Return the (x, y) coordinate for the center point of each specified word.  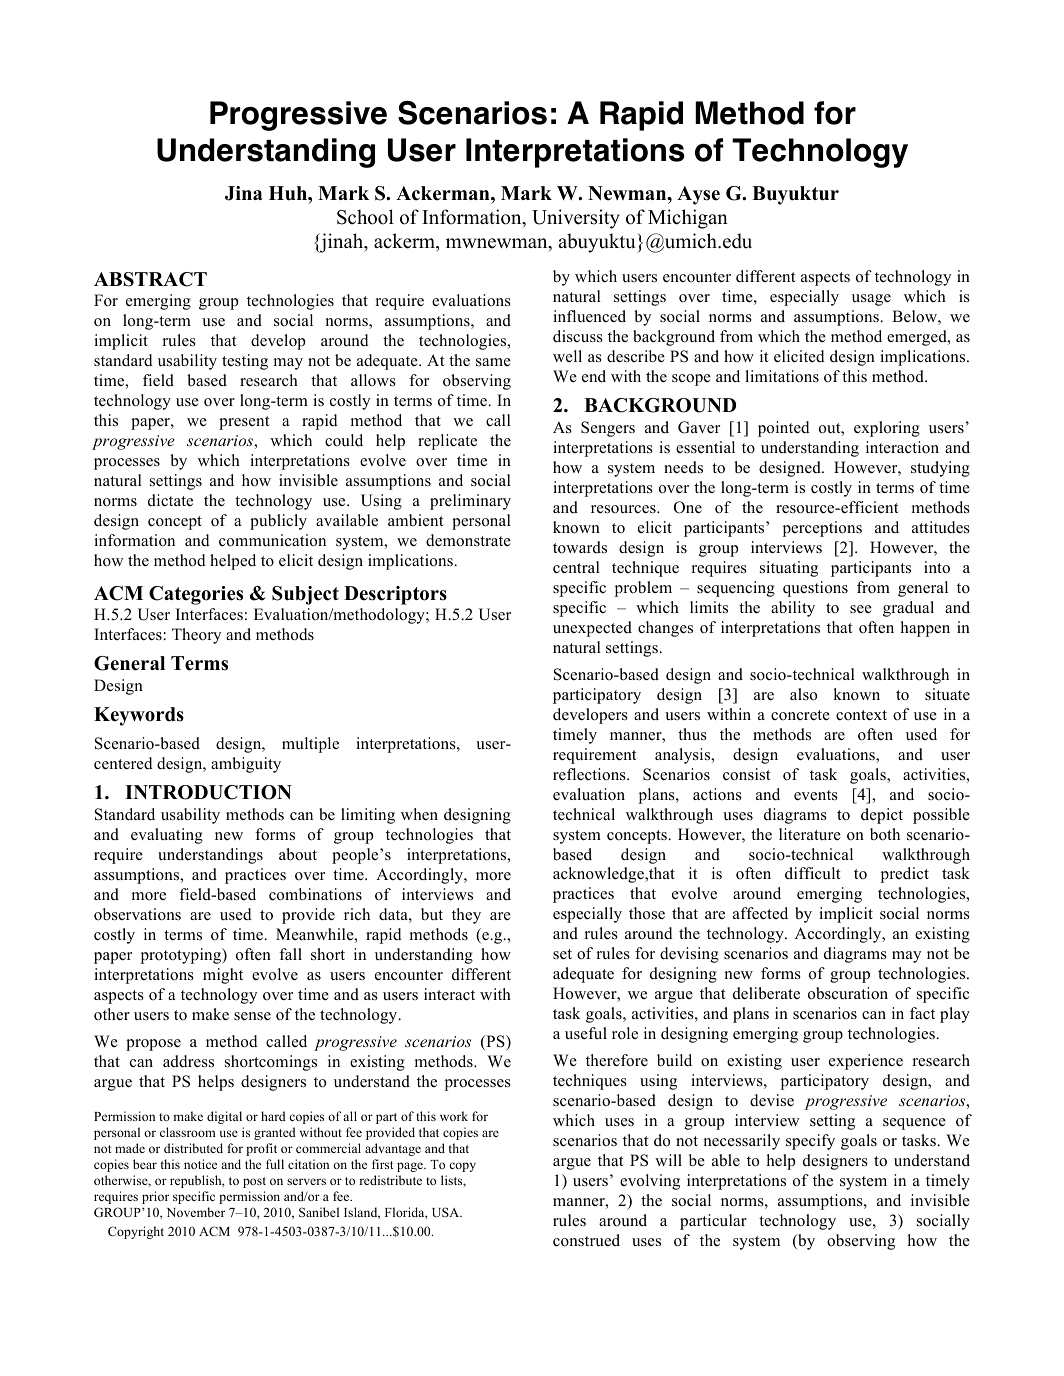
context (861, 715)
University (576, 219)
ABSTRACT (150, 279)
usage (871, 300)
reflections (590, 774)
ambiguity (246, 765)
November (196, 1212)
